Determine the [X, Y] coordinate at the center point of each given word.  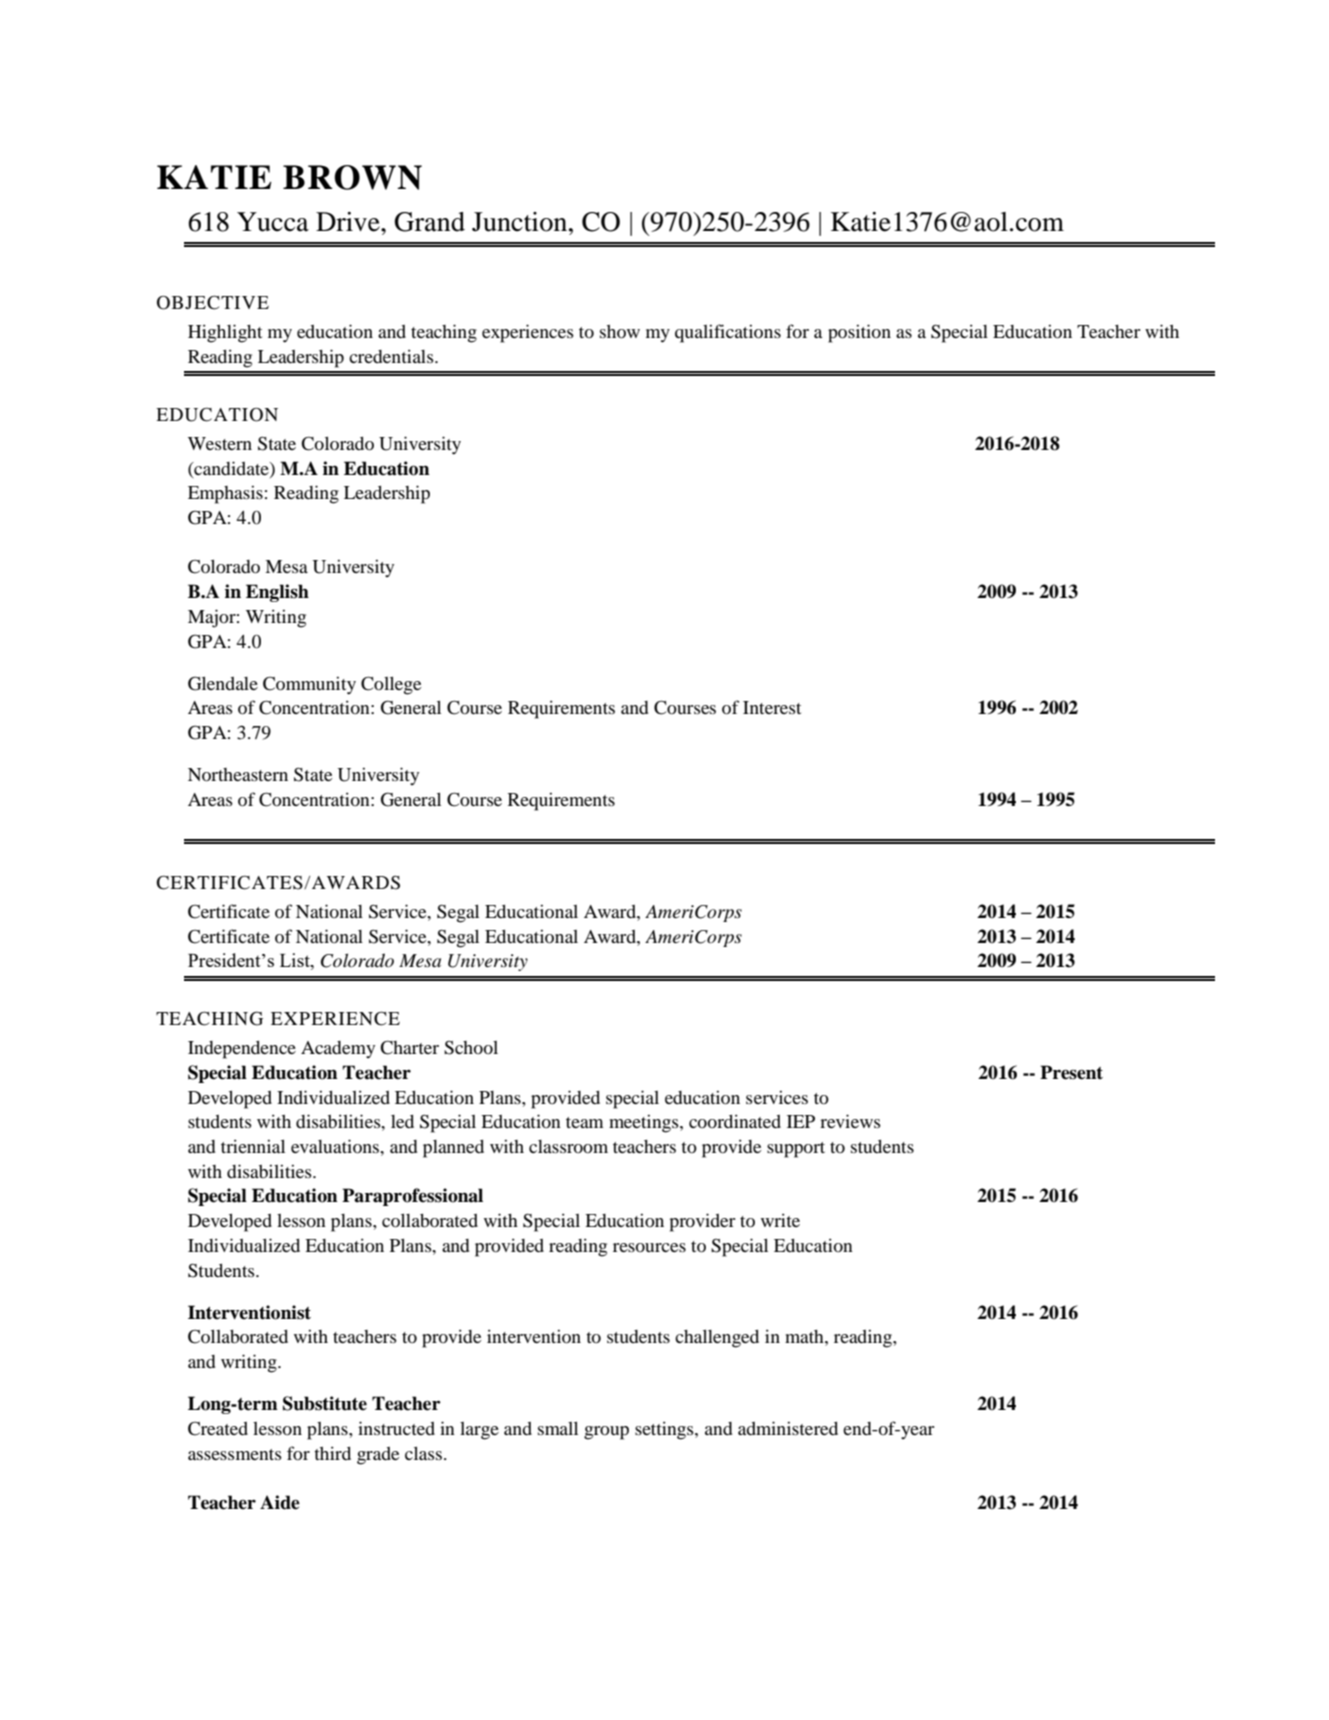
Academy [338, 1049]
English [277, 593]
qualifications [728, 333]
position [859, 333]
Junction [521, 222]
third [332, 1453]
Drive [349, 222]
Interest [772, 707]
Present [1071, 1072]
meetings [645, 1124]
